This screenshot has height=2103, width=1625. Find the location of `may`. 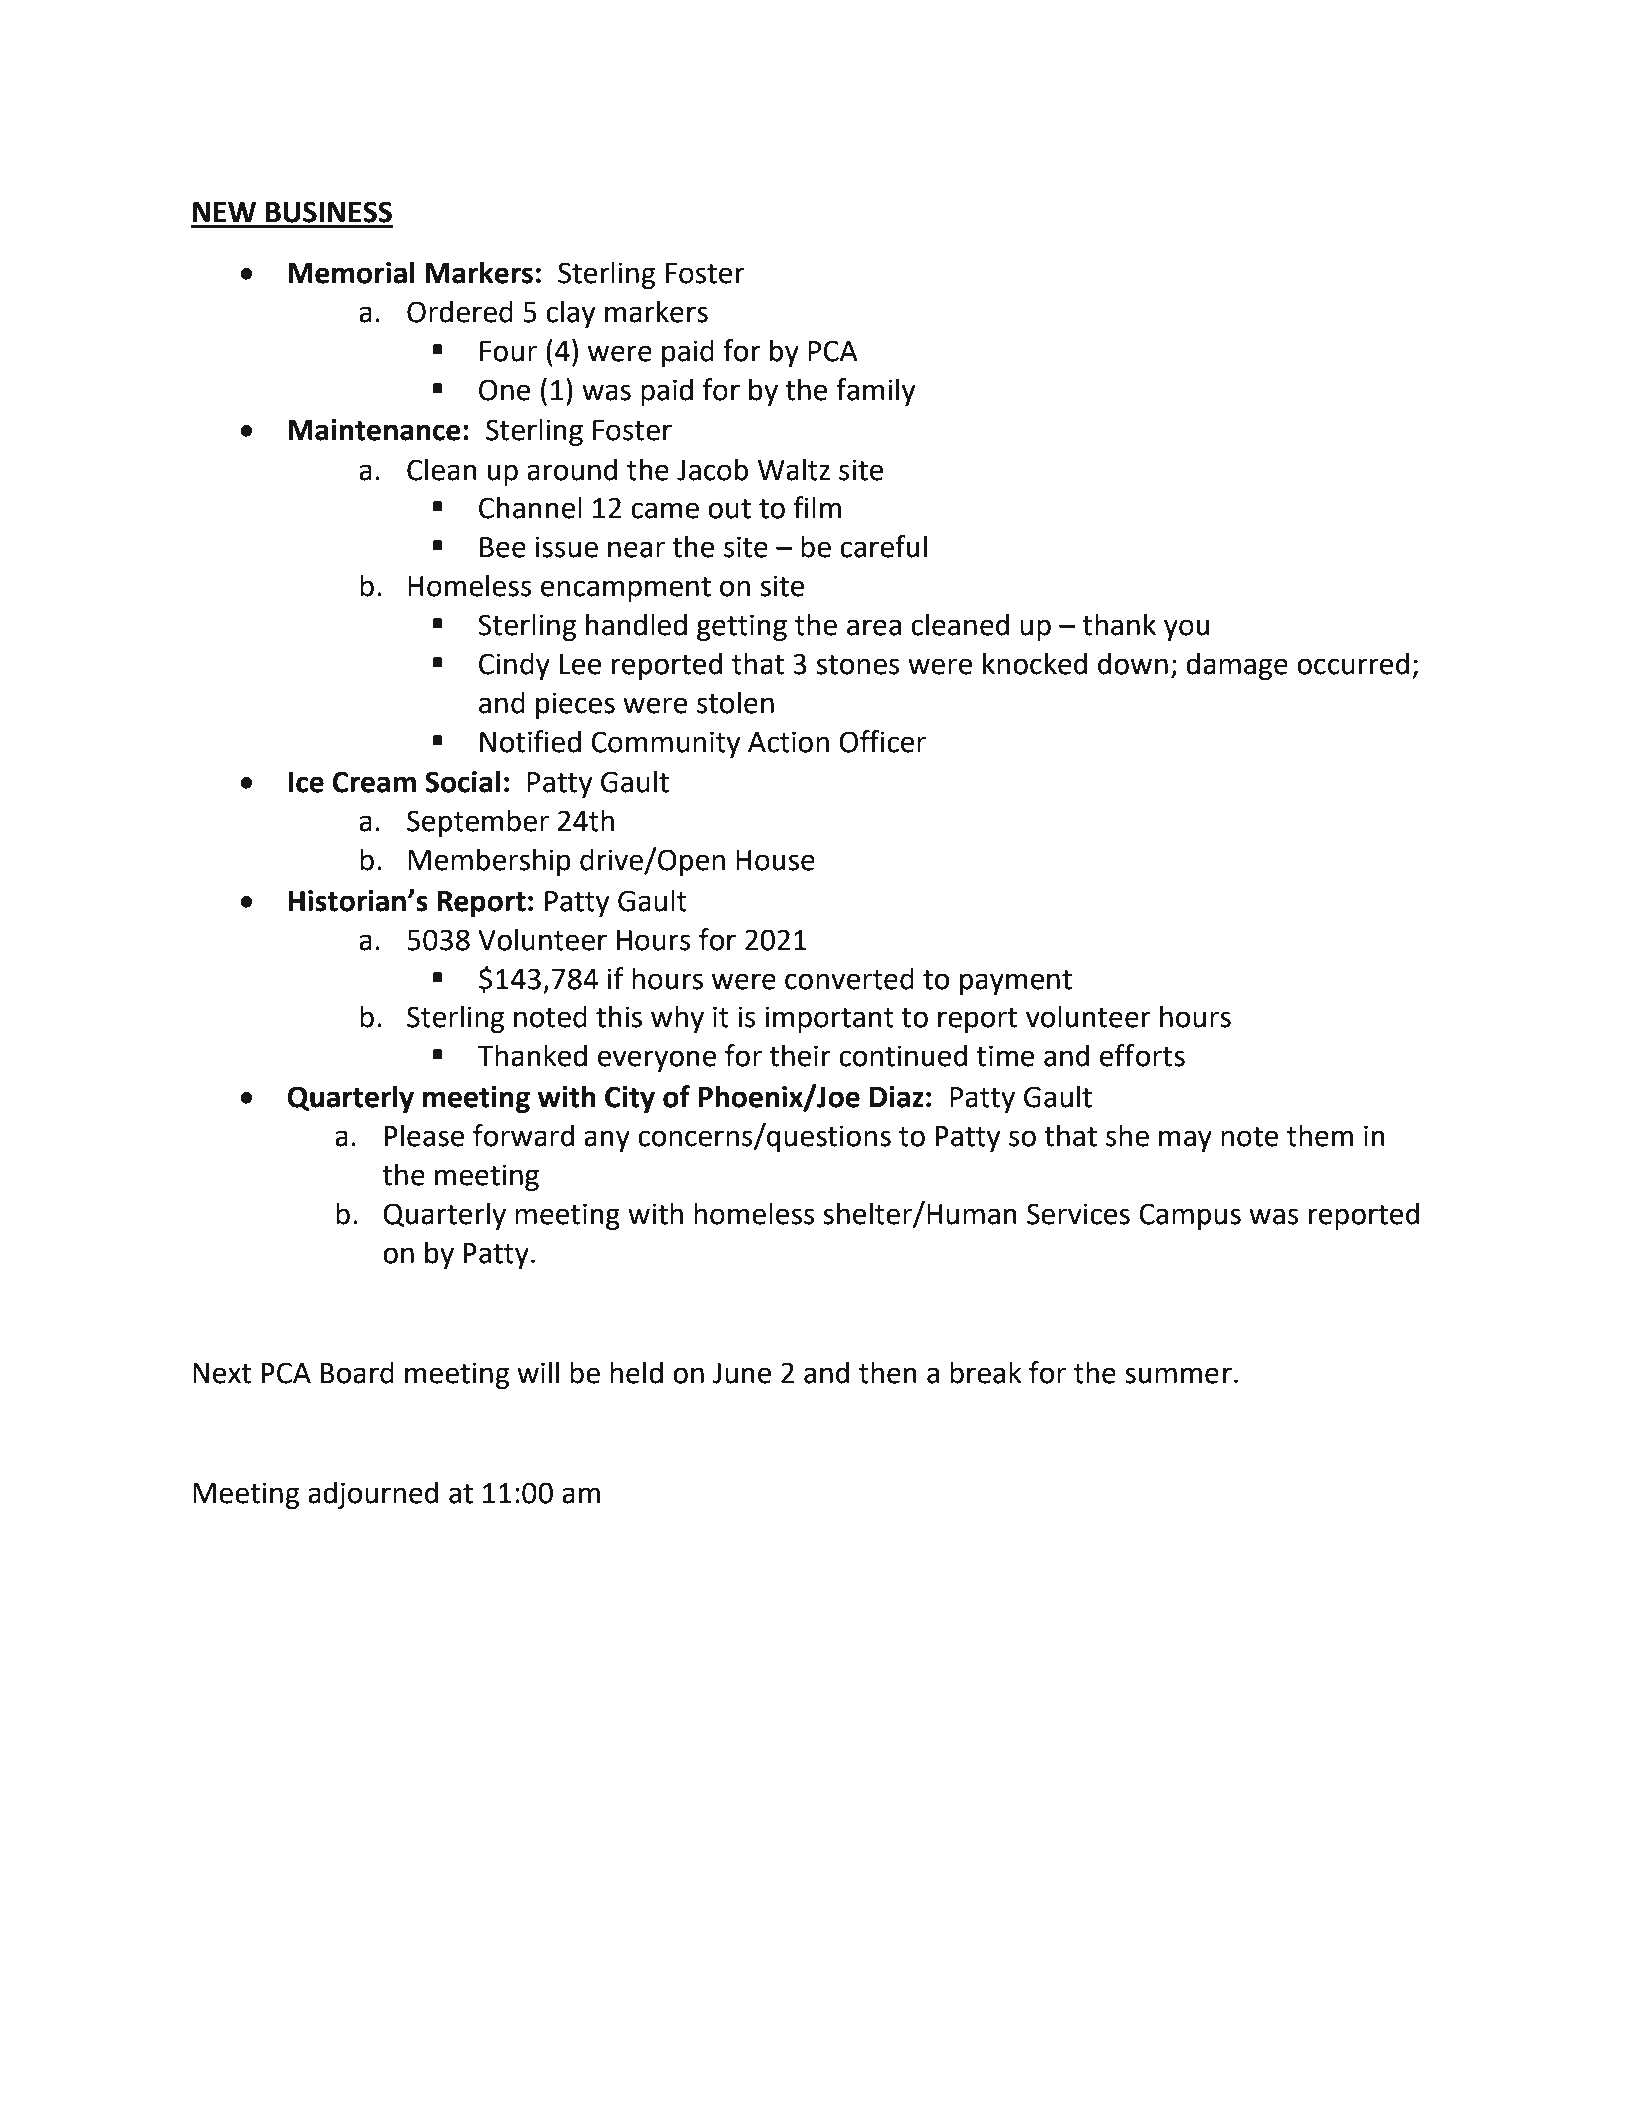

may is located at coordinates (1185, 1141).
